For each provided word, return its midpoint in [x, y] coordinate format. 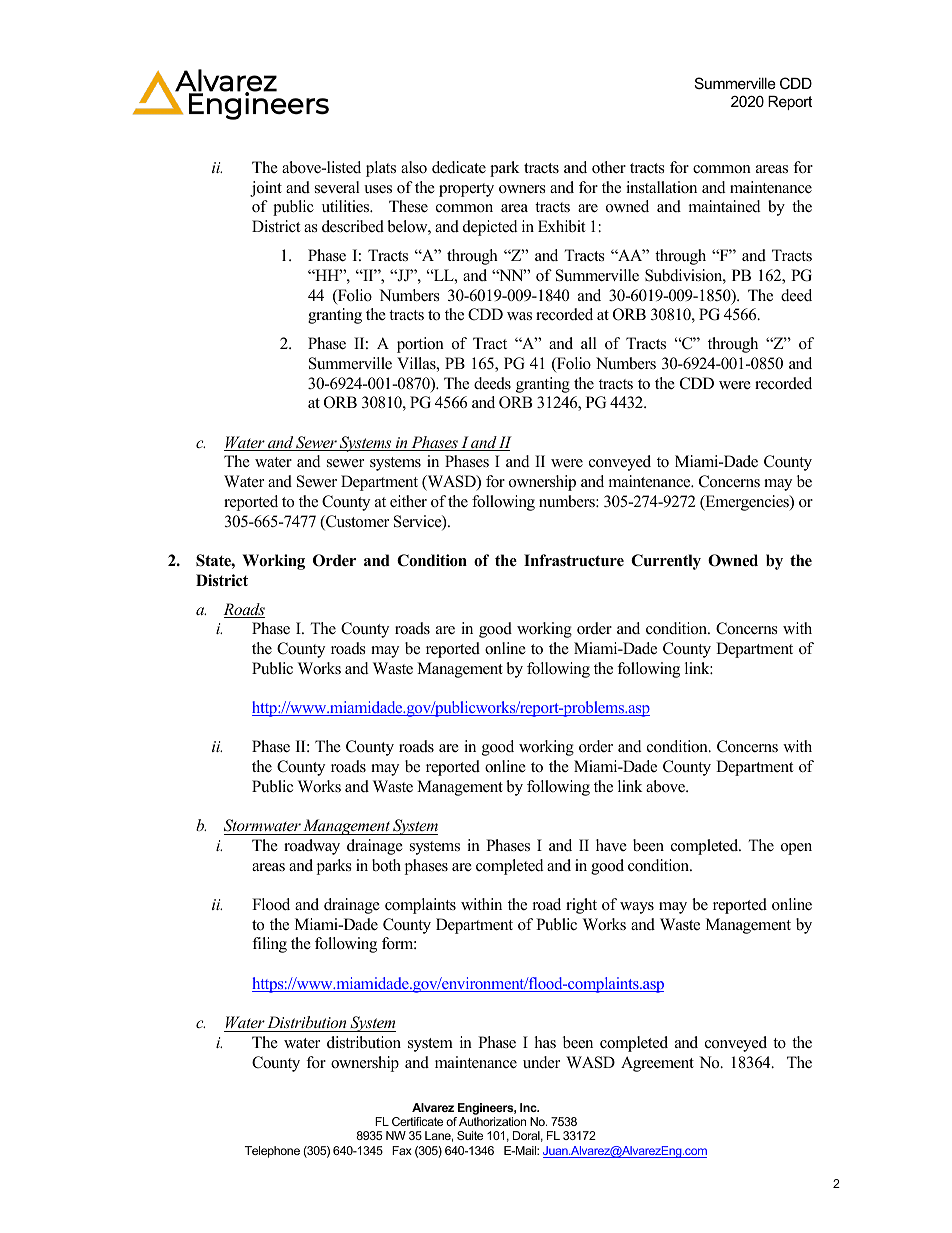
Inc [529, 1107]
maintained [725, 206]
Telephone [272, 1152]
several [337, 187]
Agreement [657, 1064]
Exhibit [561, 226]
